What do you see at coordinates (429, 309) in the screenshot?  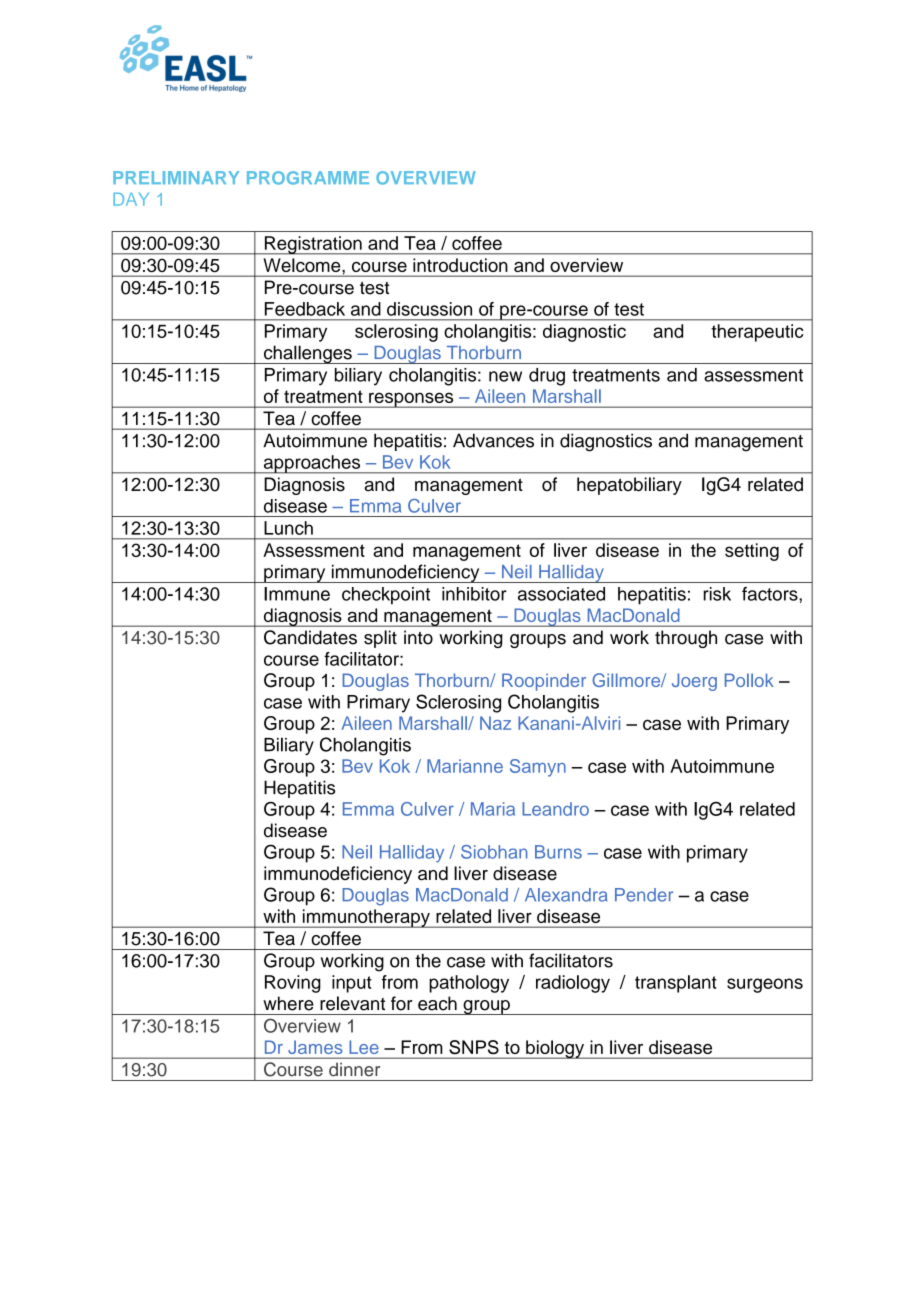 I see `discussion` at bounding box center [429, 309].
